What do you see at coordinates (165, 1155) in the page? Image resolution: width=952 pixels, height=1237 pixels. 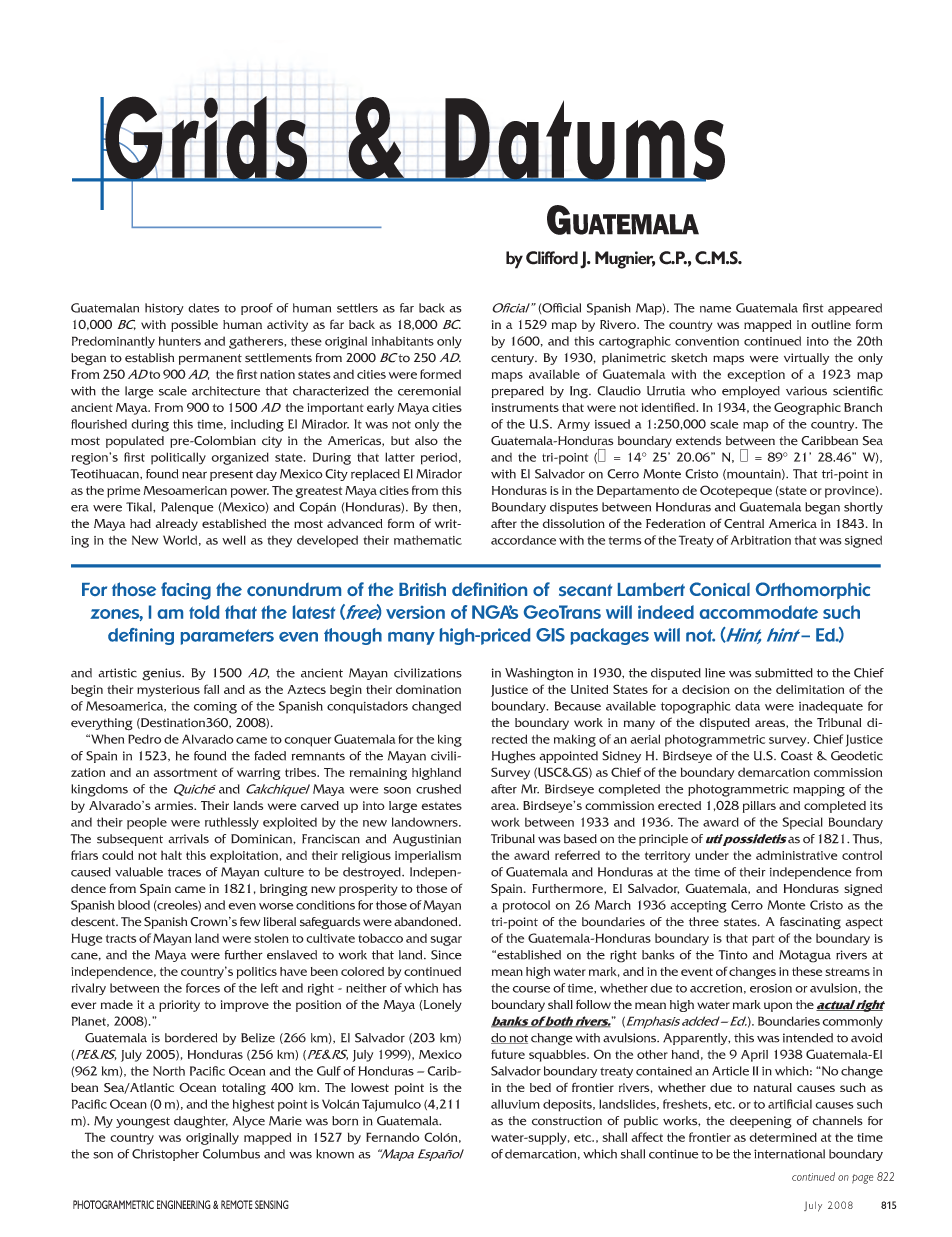 I see `Christopher` at bounding box center [165, 1155].
